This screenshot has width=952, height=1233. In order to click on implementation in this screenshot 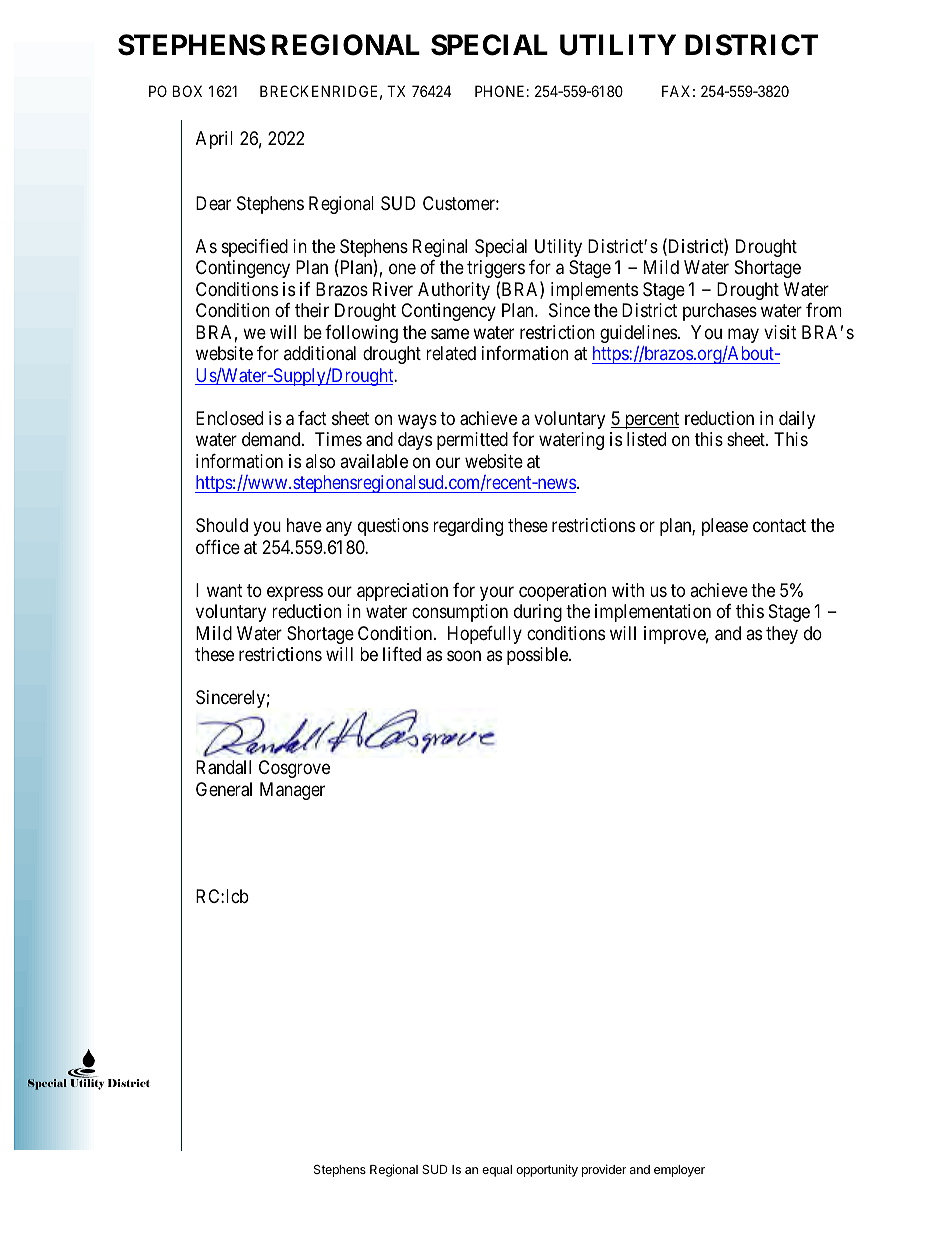, I will do `click(653, 613)`.
